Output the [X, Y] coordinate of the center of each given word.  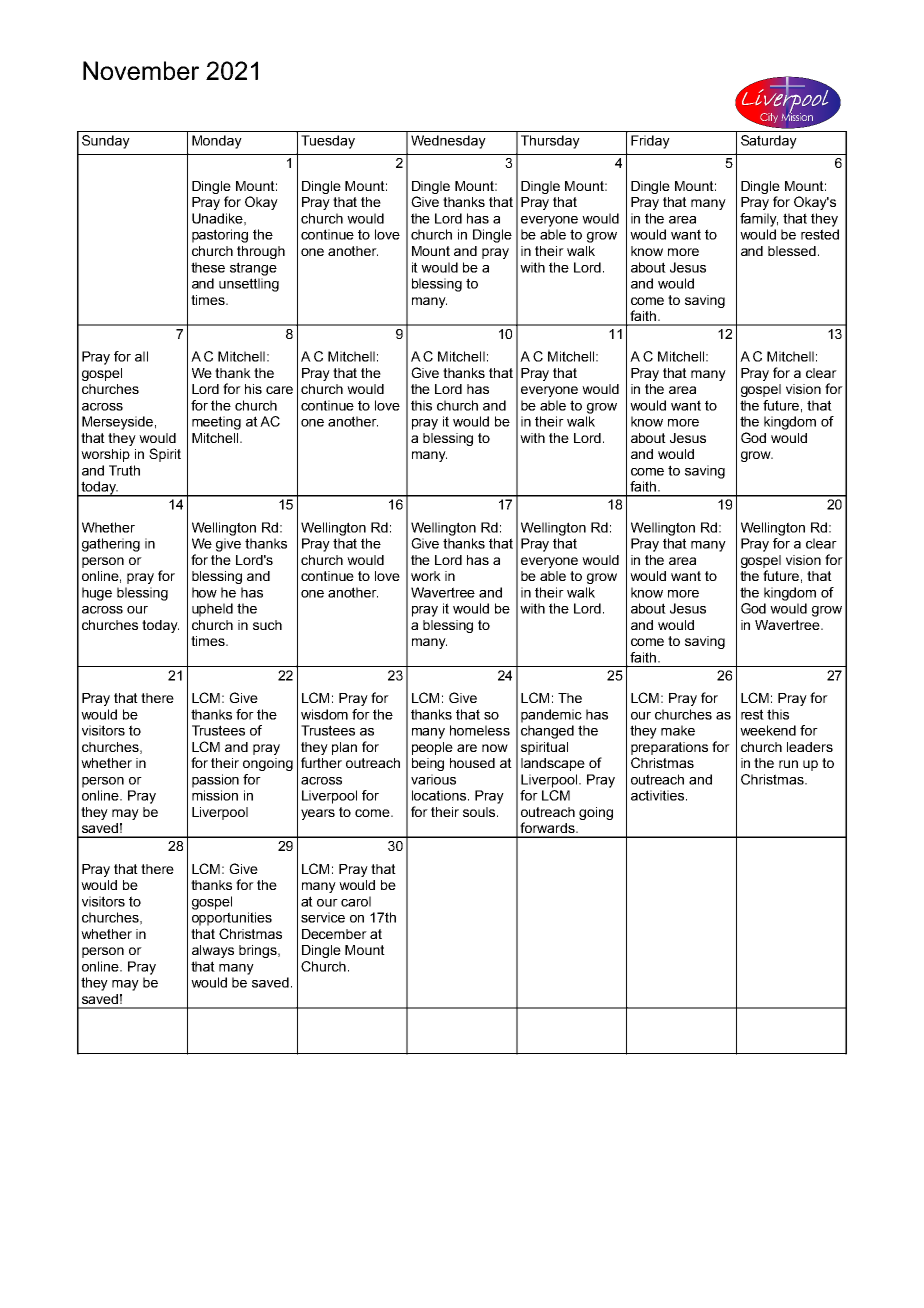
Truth [124, 470]
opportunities [232, 919]
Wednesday [448, 142]
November [141, 70]
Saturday [769, 142]
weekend [768, 730]
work [426, 576]
